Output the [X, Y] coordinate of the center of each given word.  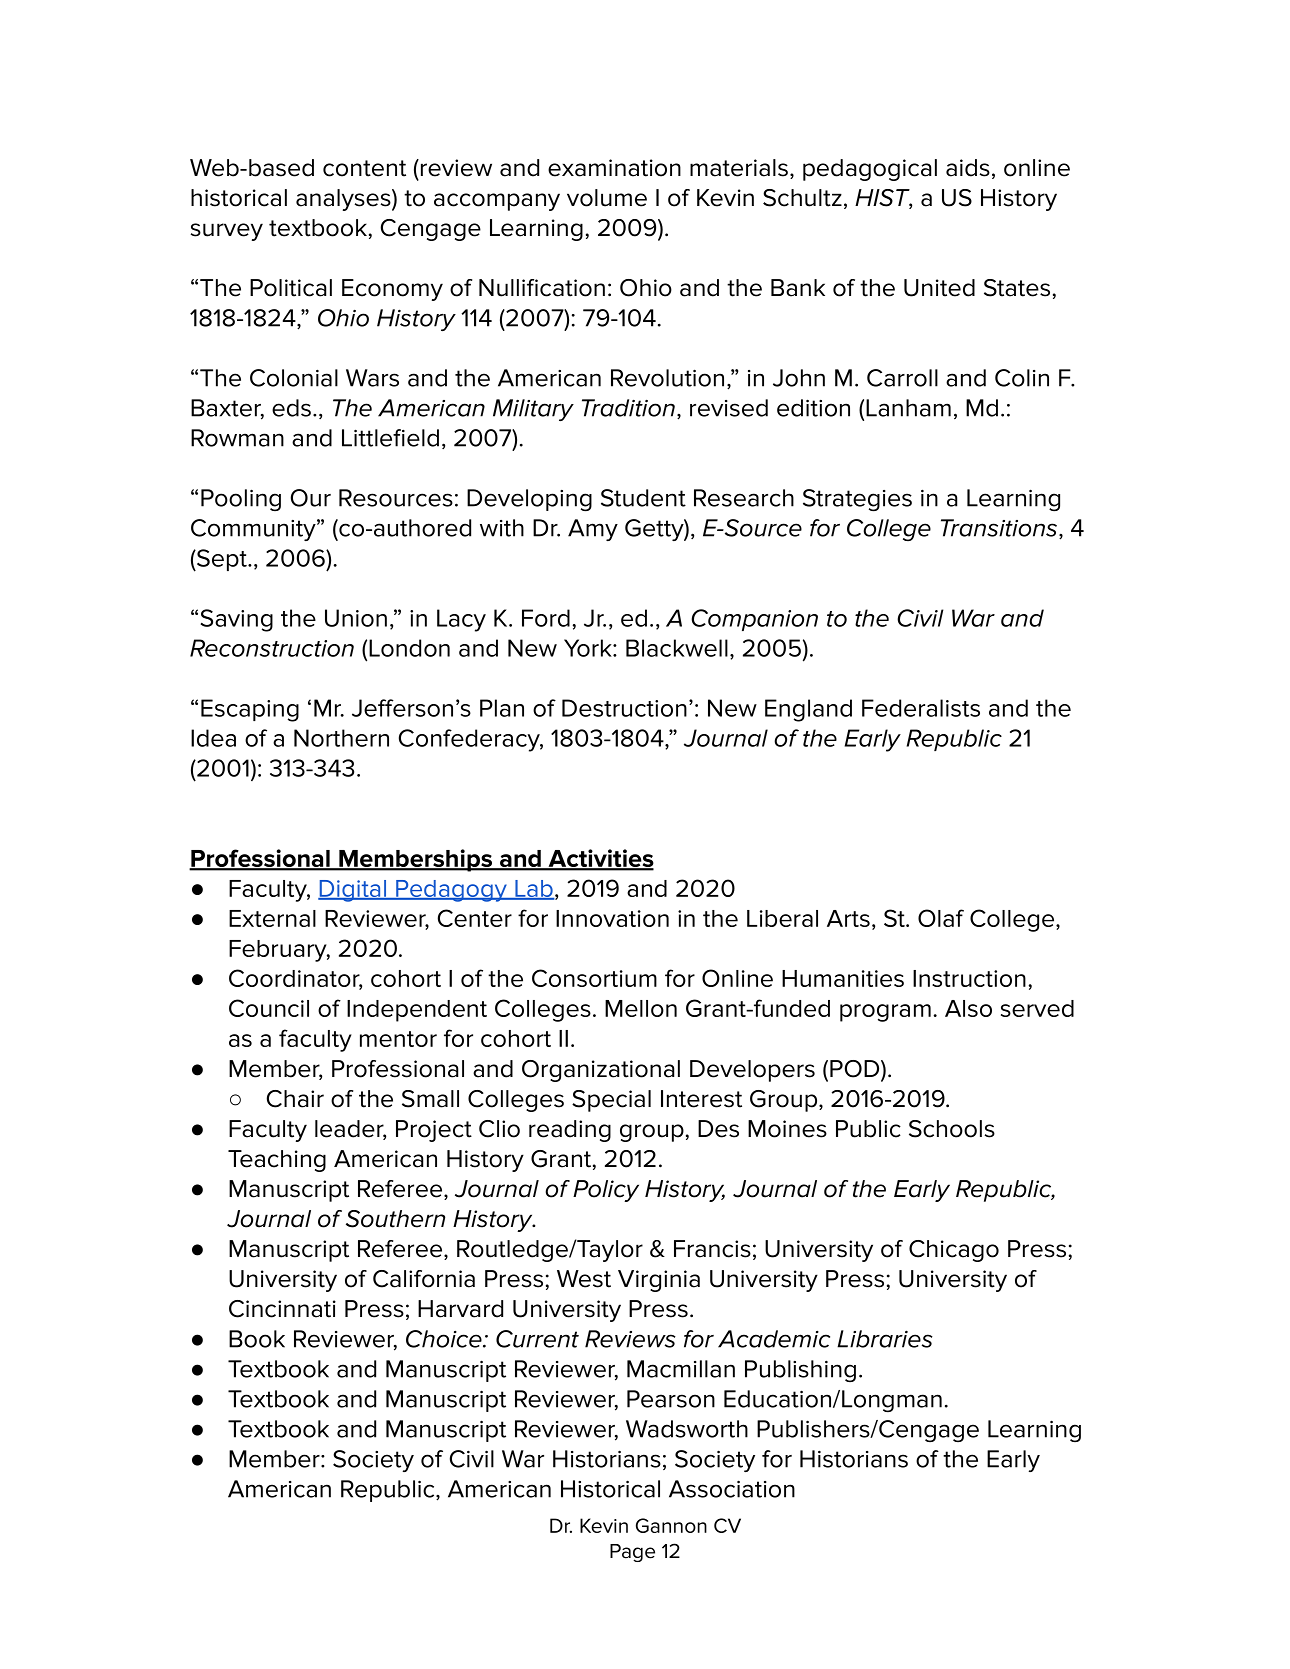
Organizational [601, 1071]
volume [607, 198]
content [364, 168]
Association [732, 1489]
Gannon [671, 1525]
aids [968, 168]
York [589, 648]
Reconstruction [272, 648]
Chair [295, 1099]
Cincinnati [282, 1309]
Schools [952, 1129]
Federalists [921, 708]
